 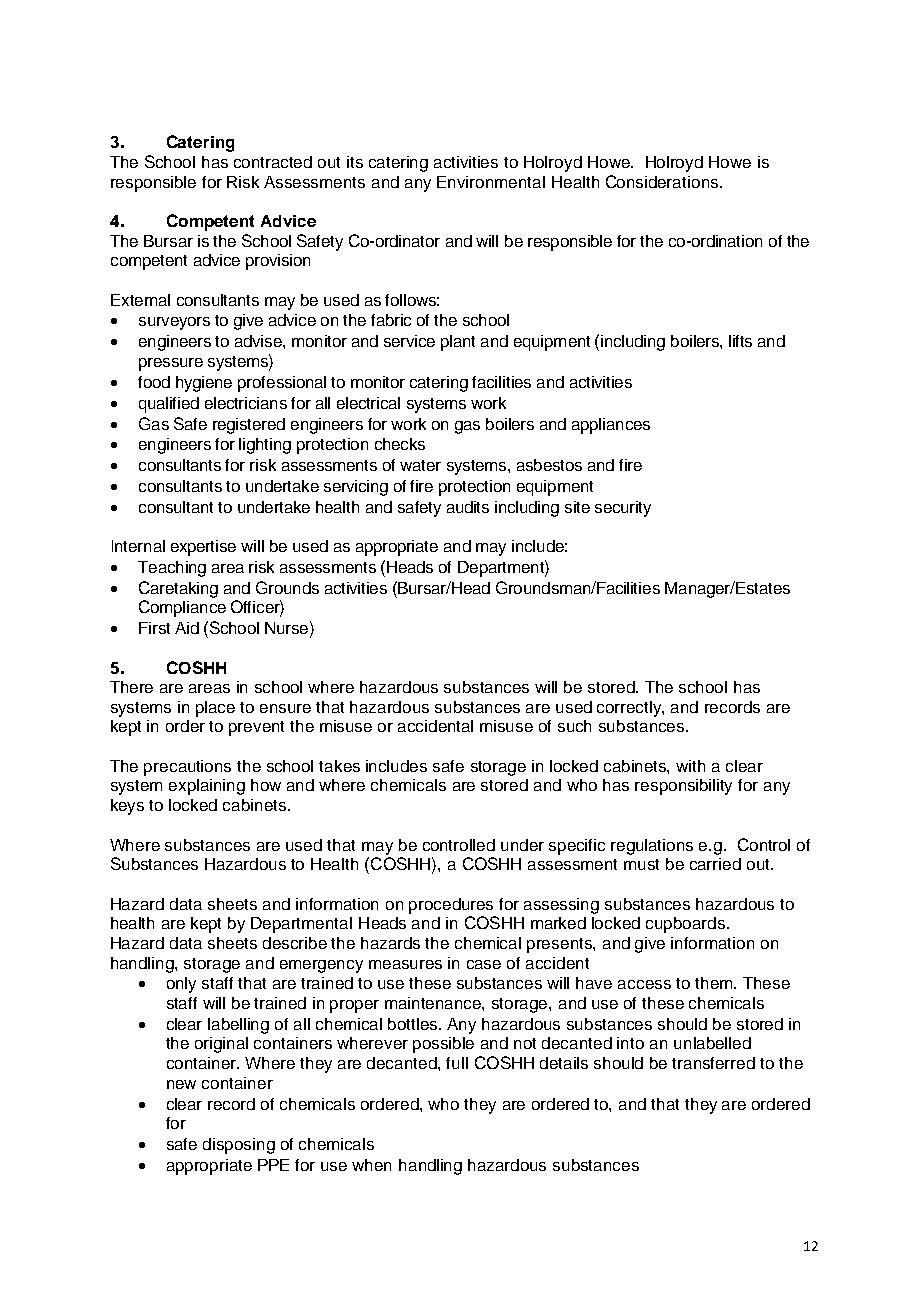 I want to click on qualified, so click(x=169, y=405).
